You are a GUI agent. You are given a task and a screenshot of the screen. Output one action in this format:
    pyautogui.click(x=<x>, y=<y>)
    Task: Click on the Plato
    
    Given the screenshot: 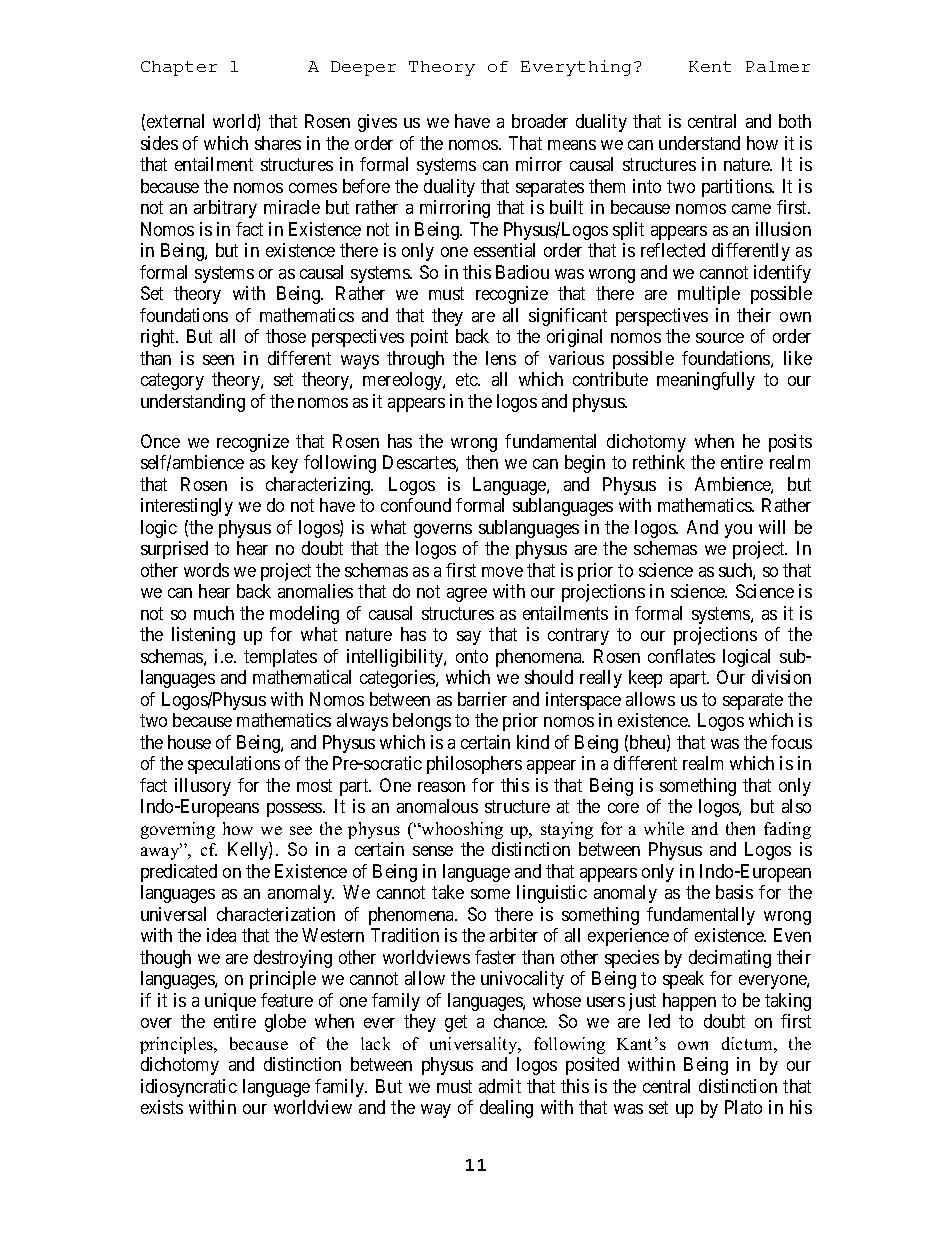 What is the action you would take?
    pyautogui.click(x=743, y=1107)
